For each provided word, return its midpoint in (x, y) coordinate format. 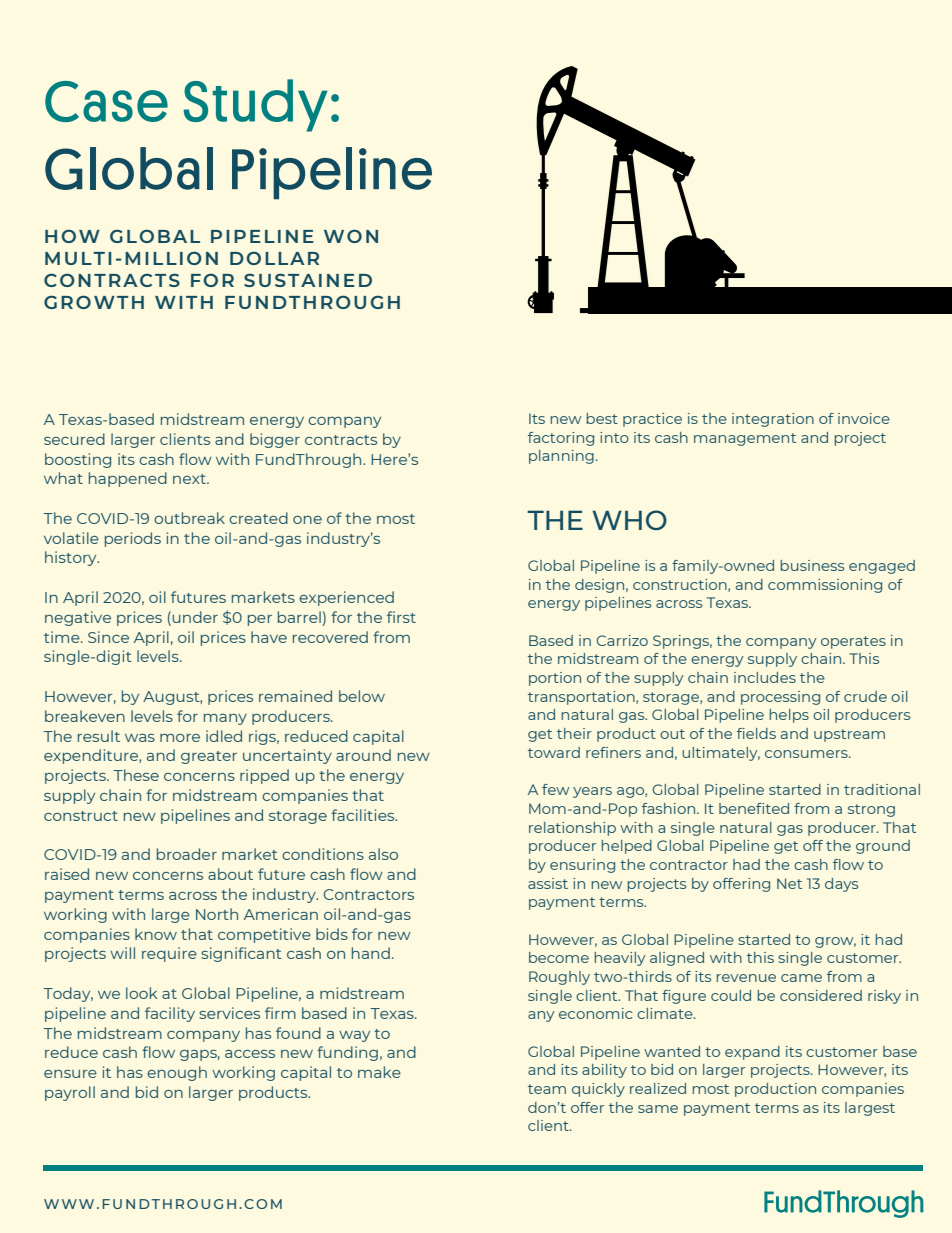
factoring (561, 439)
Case (106, 101)
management (745, 439)
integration (773, 420)
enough (177, 1073)
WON (351, 236)
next (190, 479)
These (136, 775)
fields (756, 733)
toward (554, 752)
